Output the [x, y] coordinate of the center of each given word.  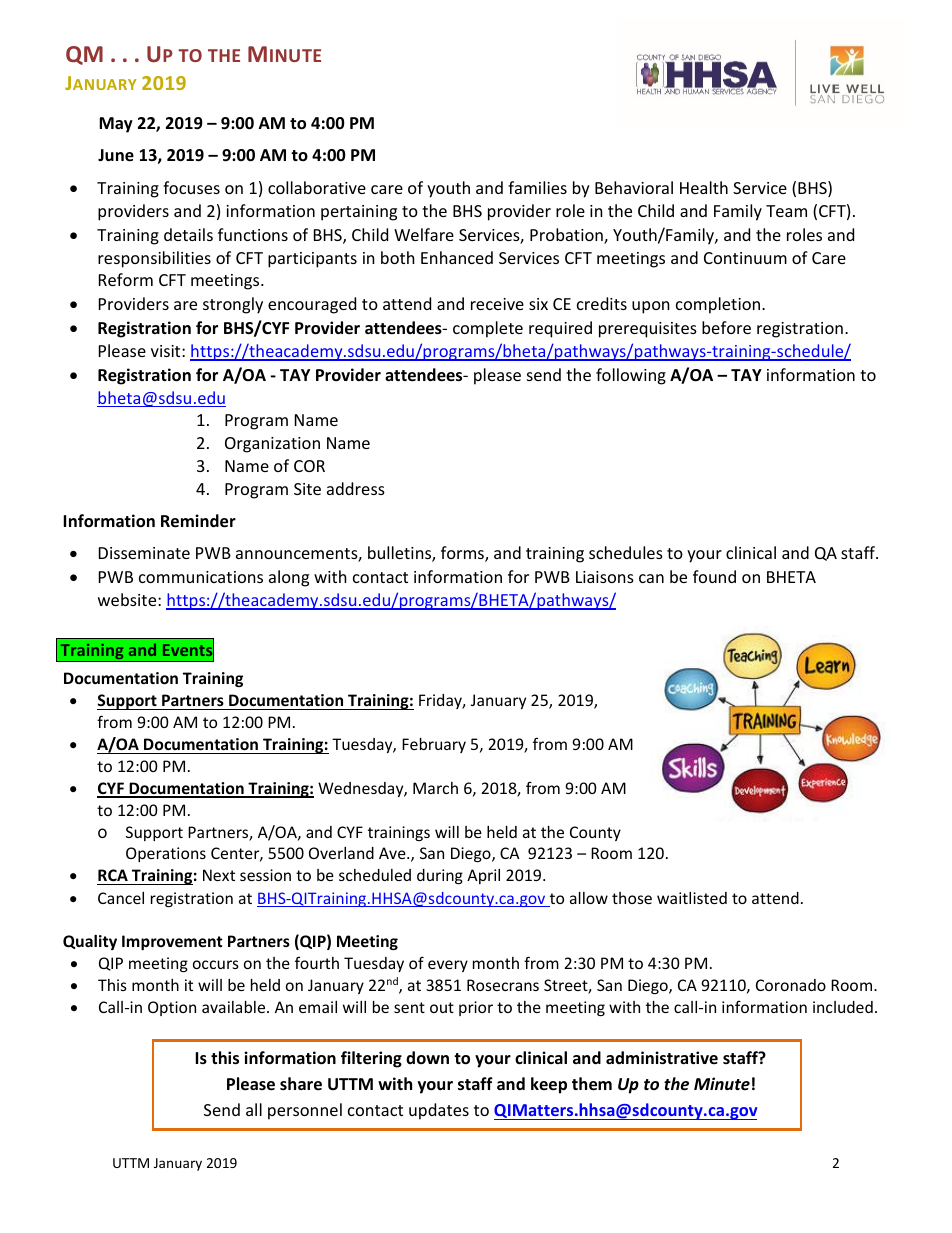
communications [201, 577]
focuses [191, 187]
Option [172, 1008]
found [714, 576]
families [537, 187]
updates [439, 1111]
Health [704, 187]
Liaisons [605, 577]
